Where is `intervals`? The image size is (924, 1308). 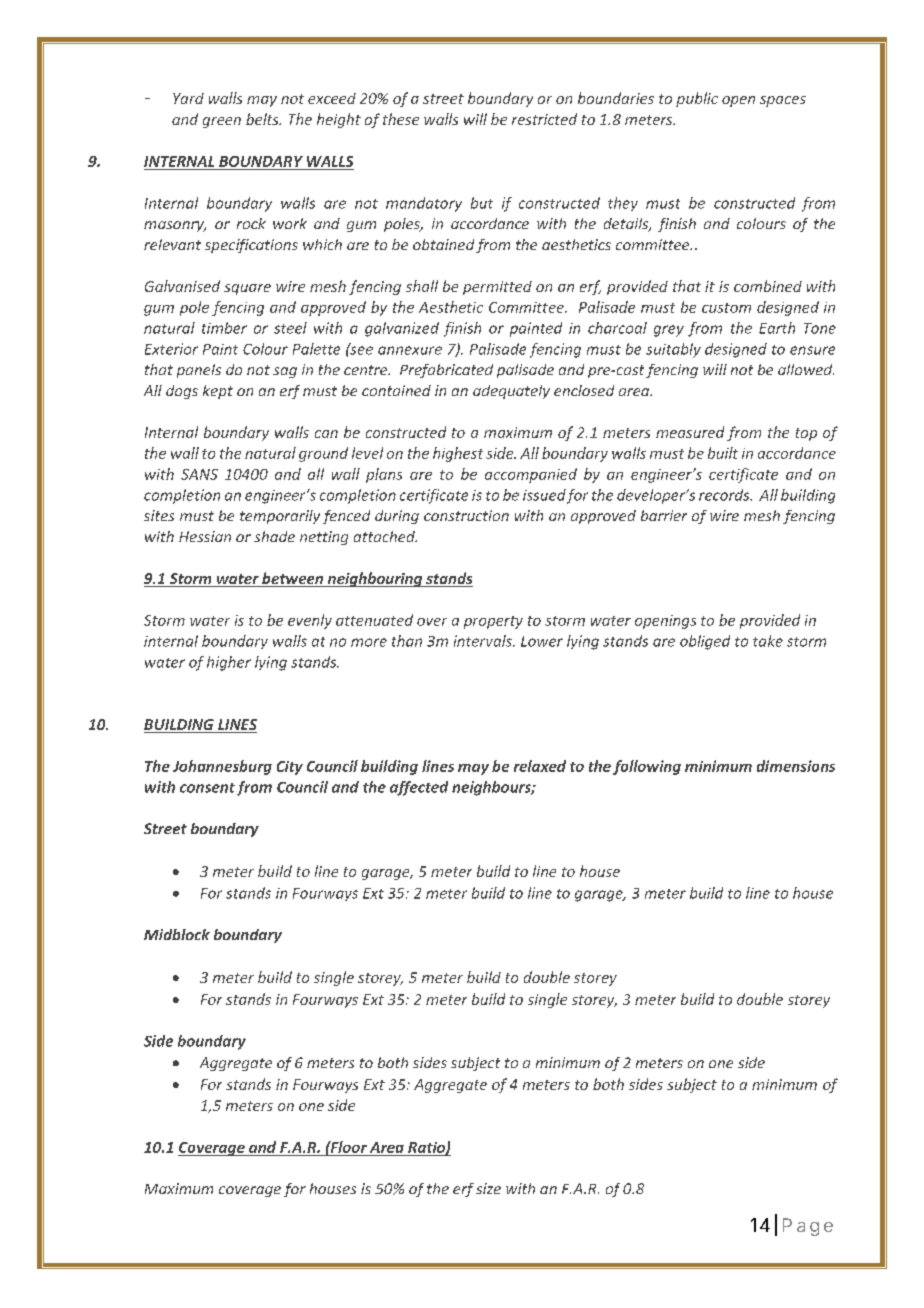
intervals is located at coordinates (484, 641).
